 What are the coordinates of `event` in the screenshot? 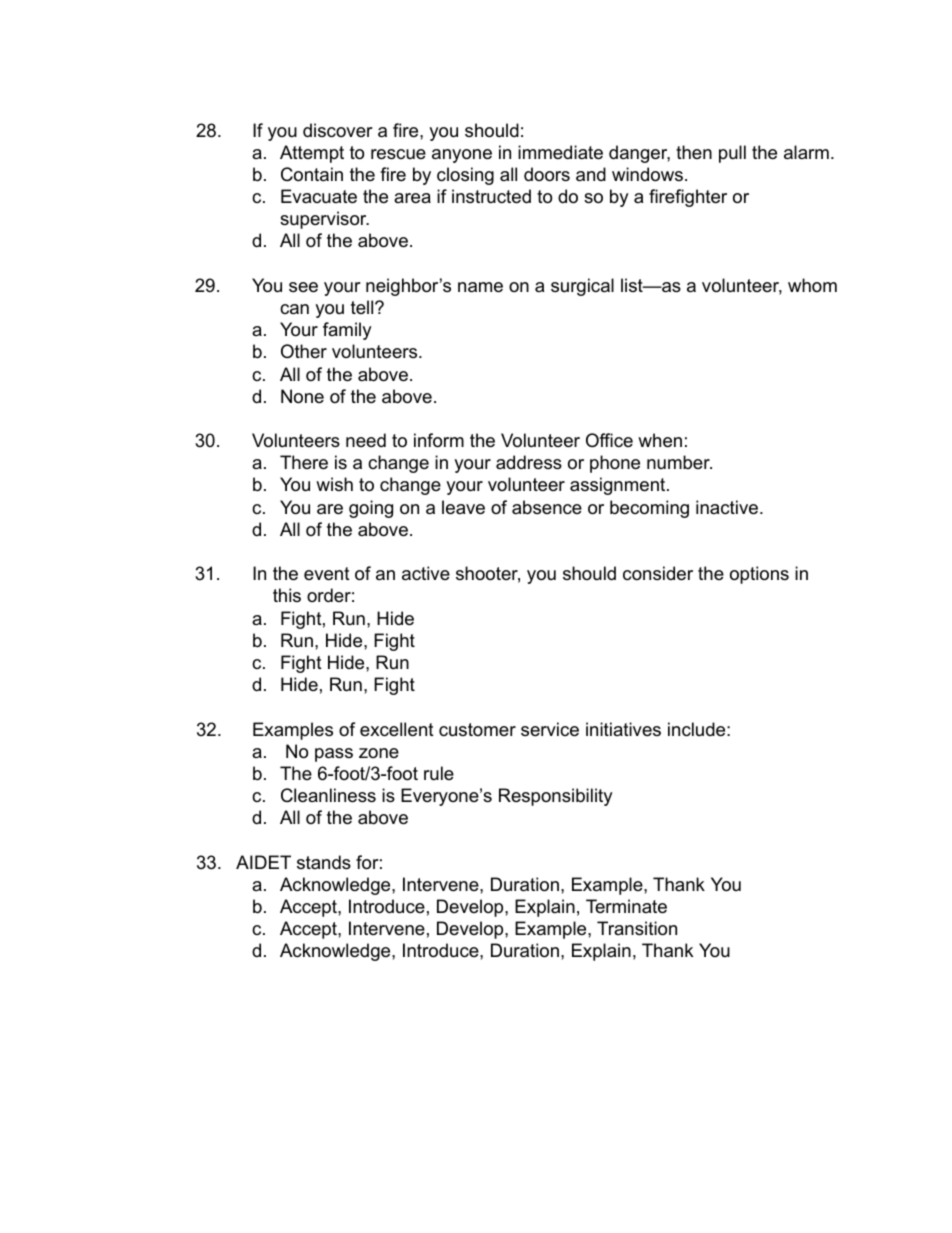 It's located at (327, 574).
